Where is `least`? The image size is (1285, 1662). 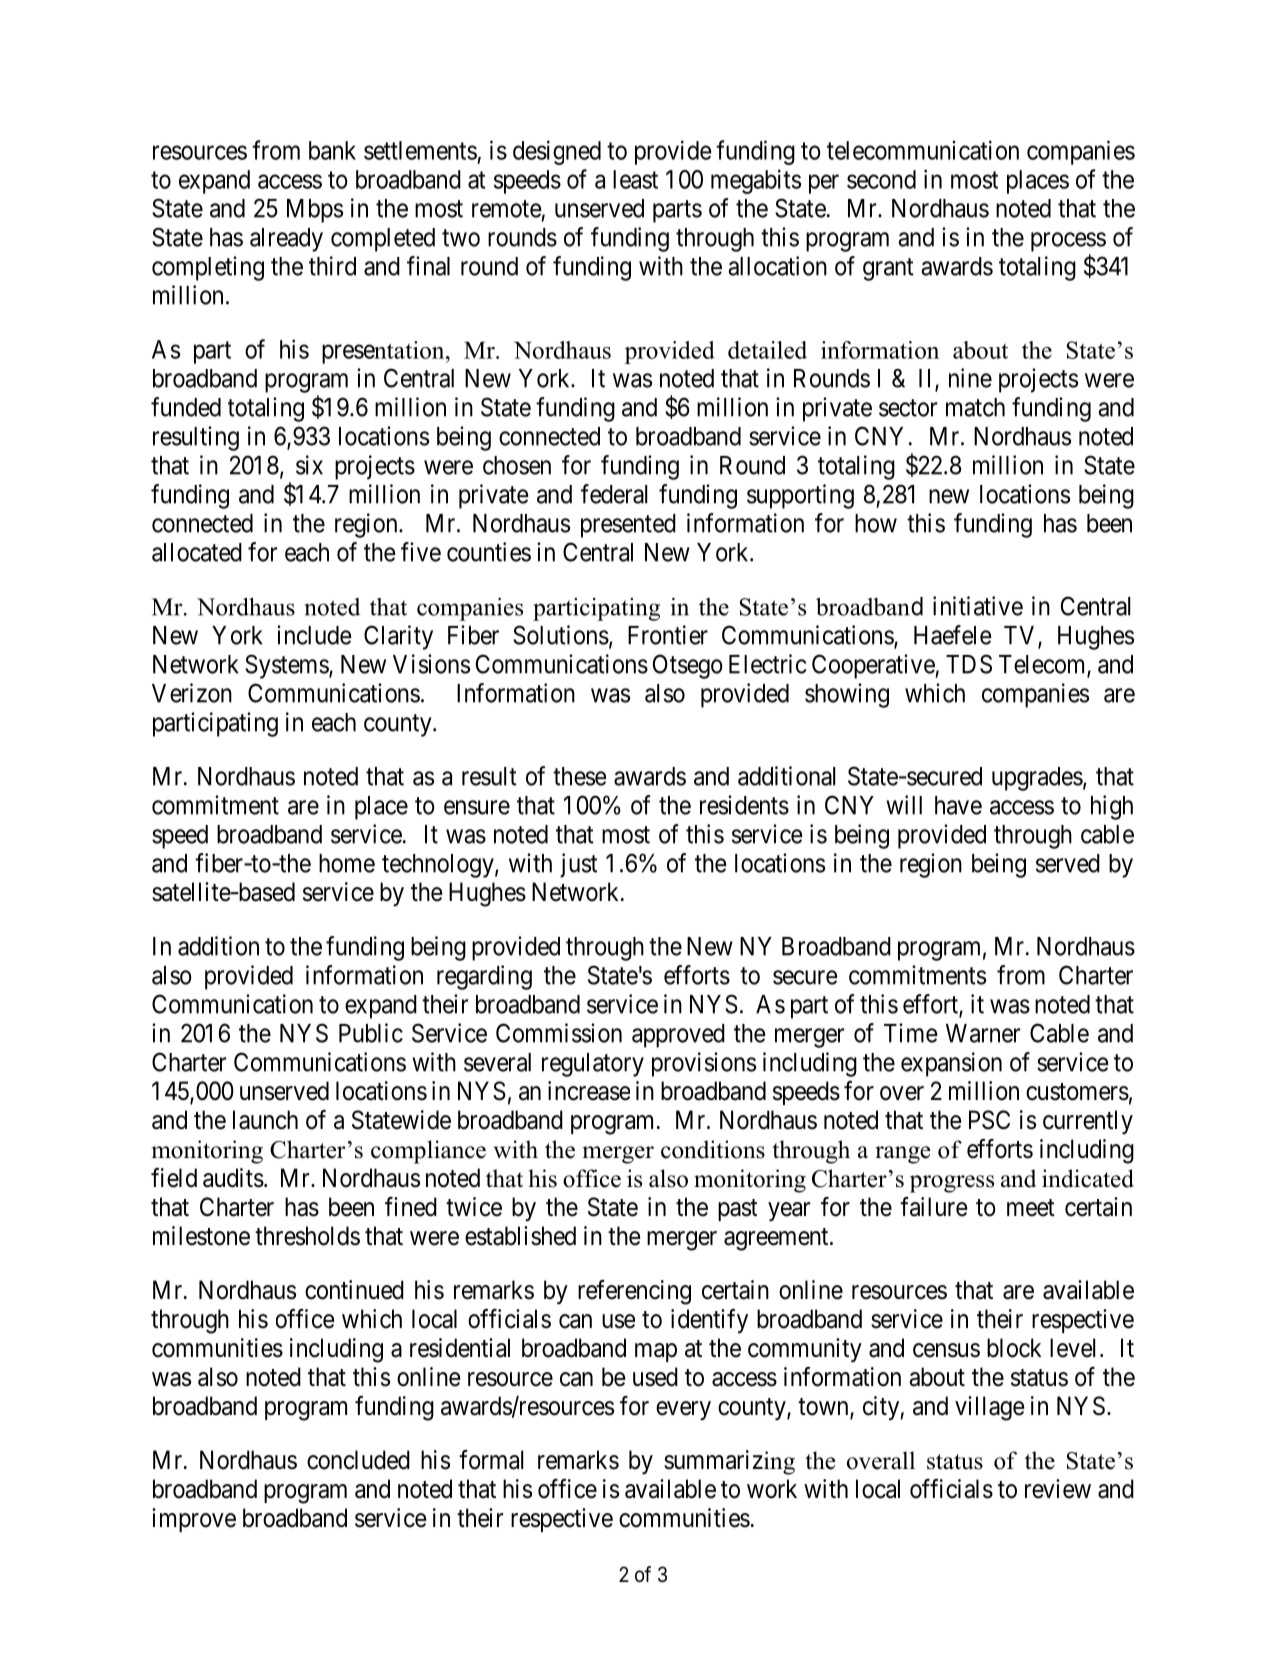 least is located at coordinates (635, 179).
